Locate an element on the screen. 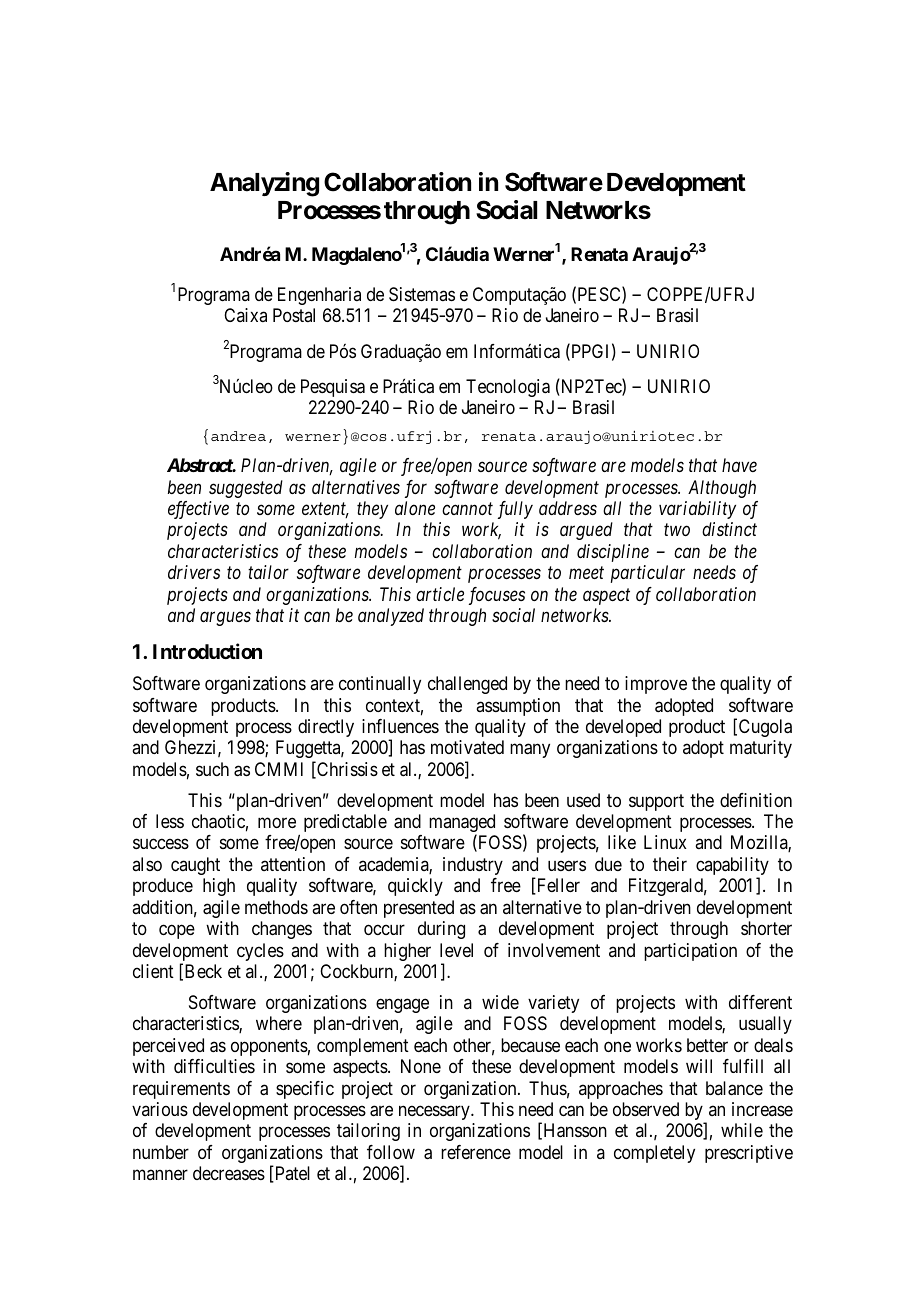 The width and height of the screenshot is (924, 1308). industry is located at coordinates (473, 866).
